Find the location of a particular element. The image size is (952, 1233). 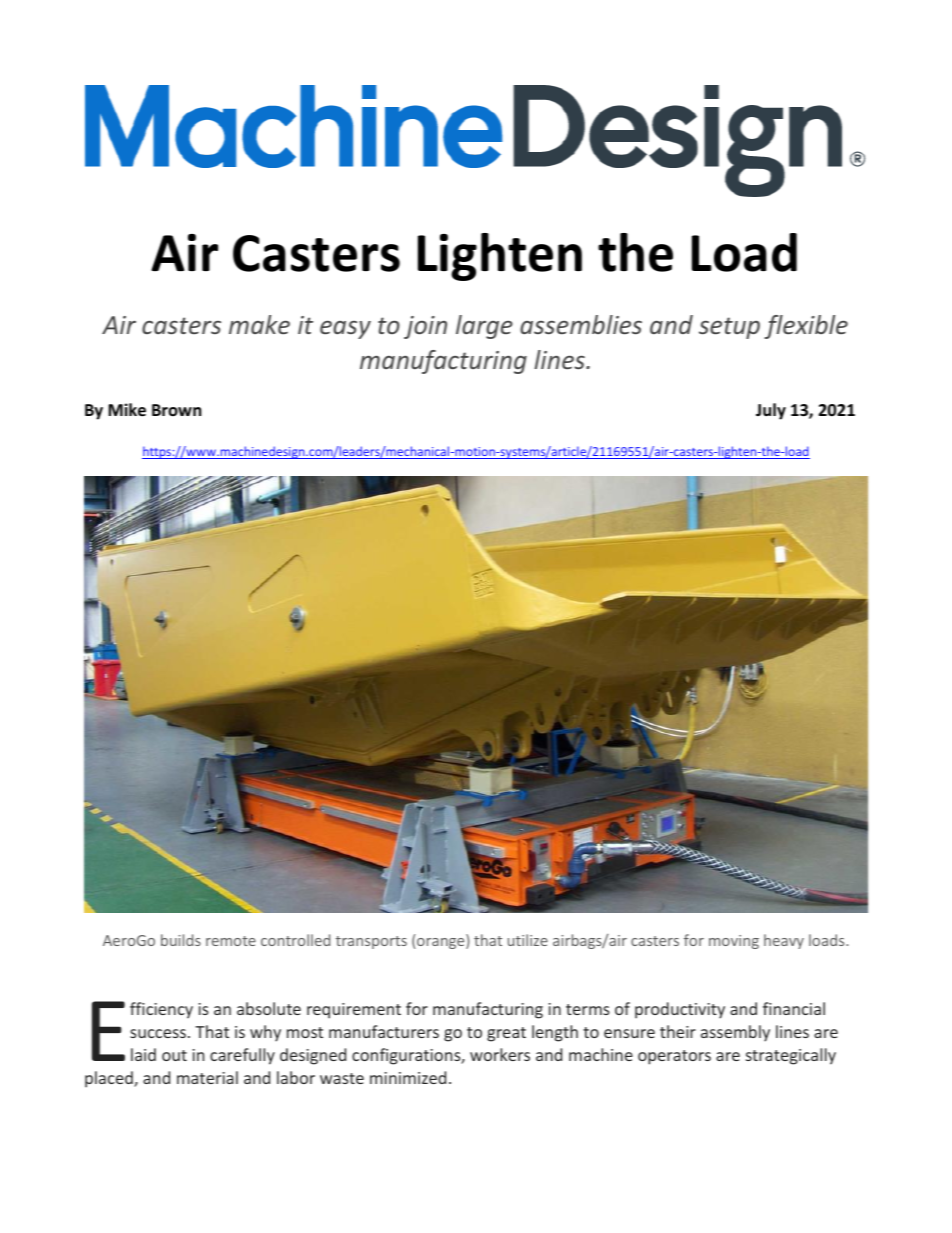

moving is located at coordinates (734, 942).
